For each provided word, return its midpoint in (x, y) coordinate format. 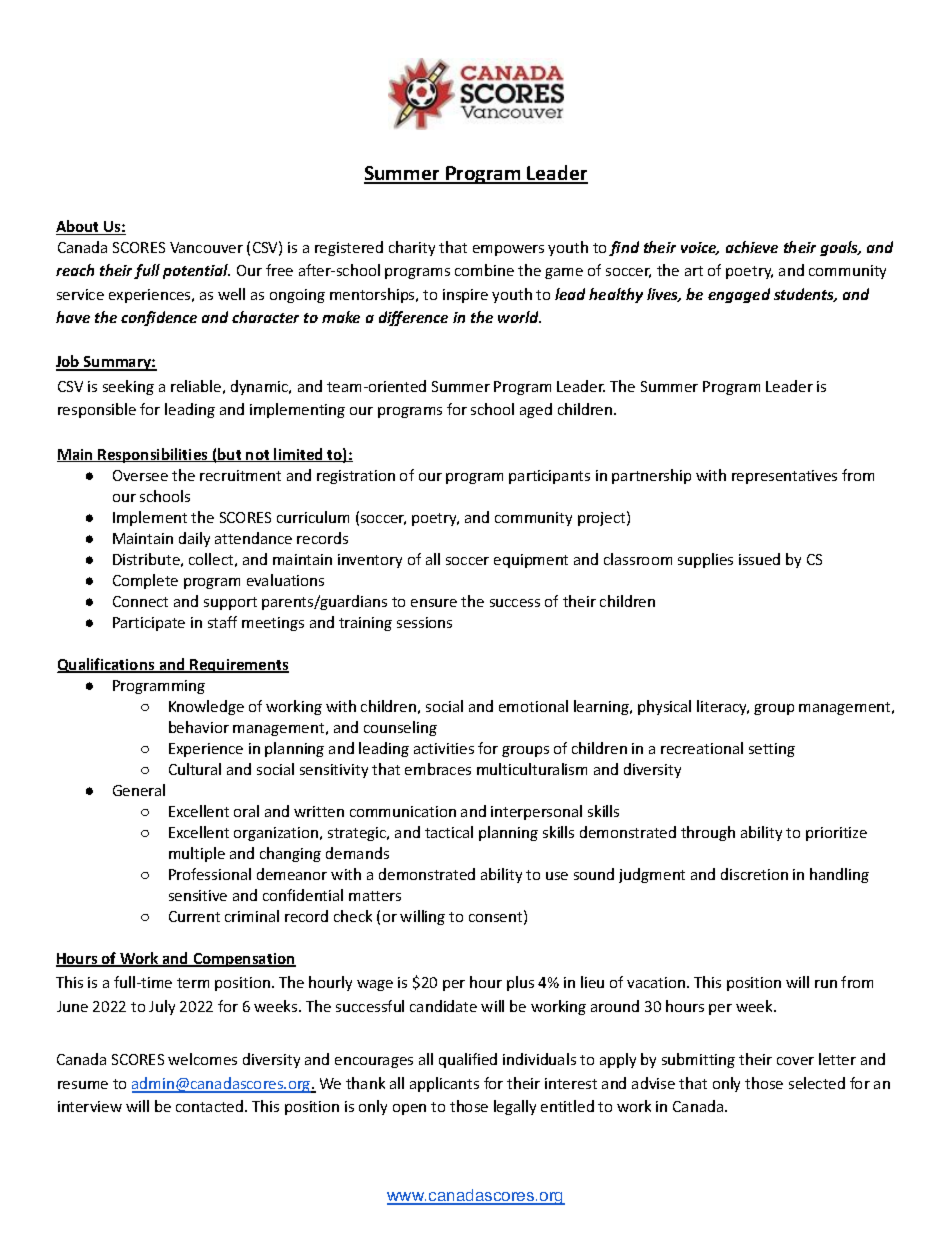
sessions (424, 622)
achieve (752, 247)
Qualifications (107, 665)
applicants (444, 1084)
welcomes (202, 1059)
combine (484, 270)
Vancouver (206, 247)
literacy (723, 707)
